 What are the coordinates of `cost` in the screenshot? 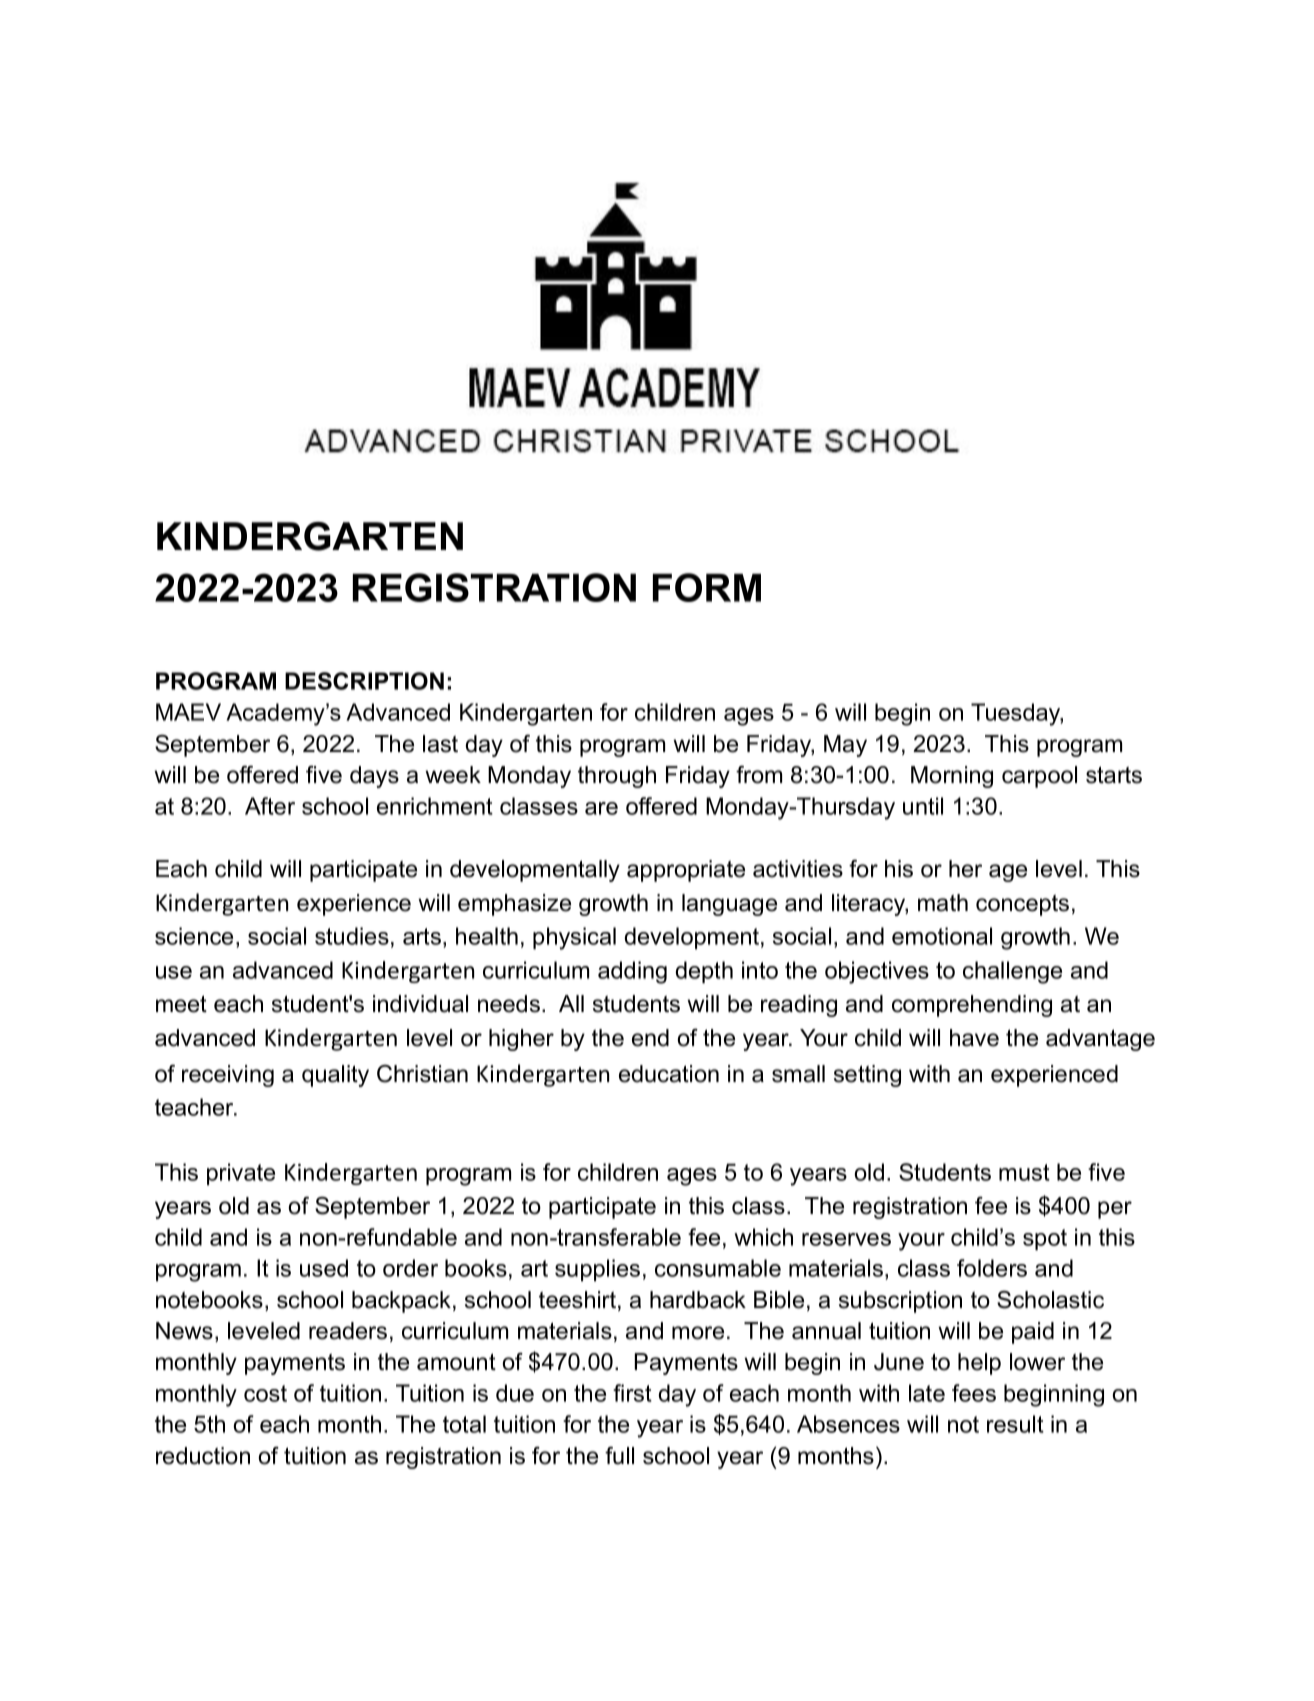 It's located at (265, 1393).
